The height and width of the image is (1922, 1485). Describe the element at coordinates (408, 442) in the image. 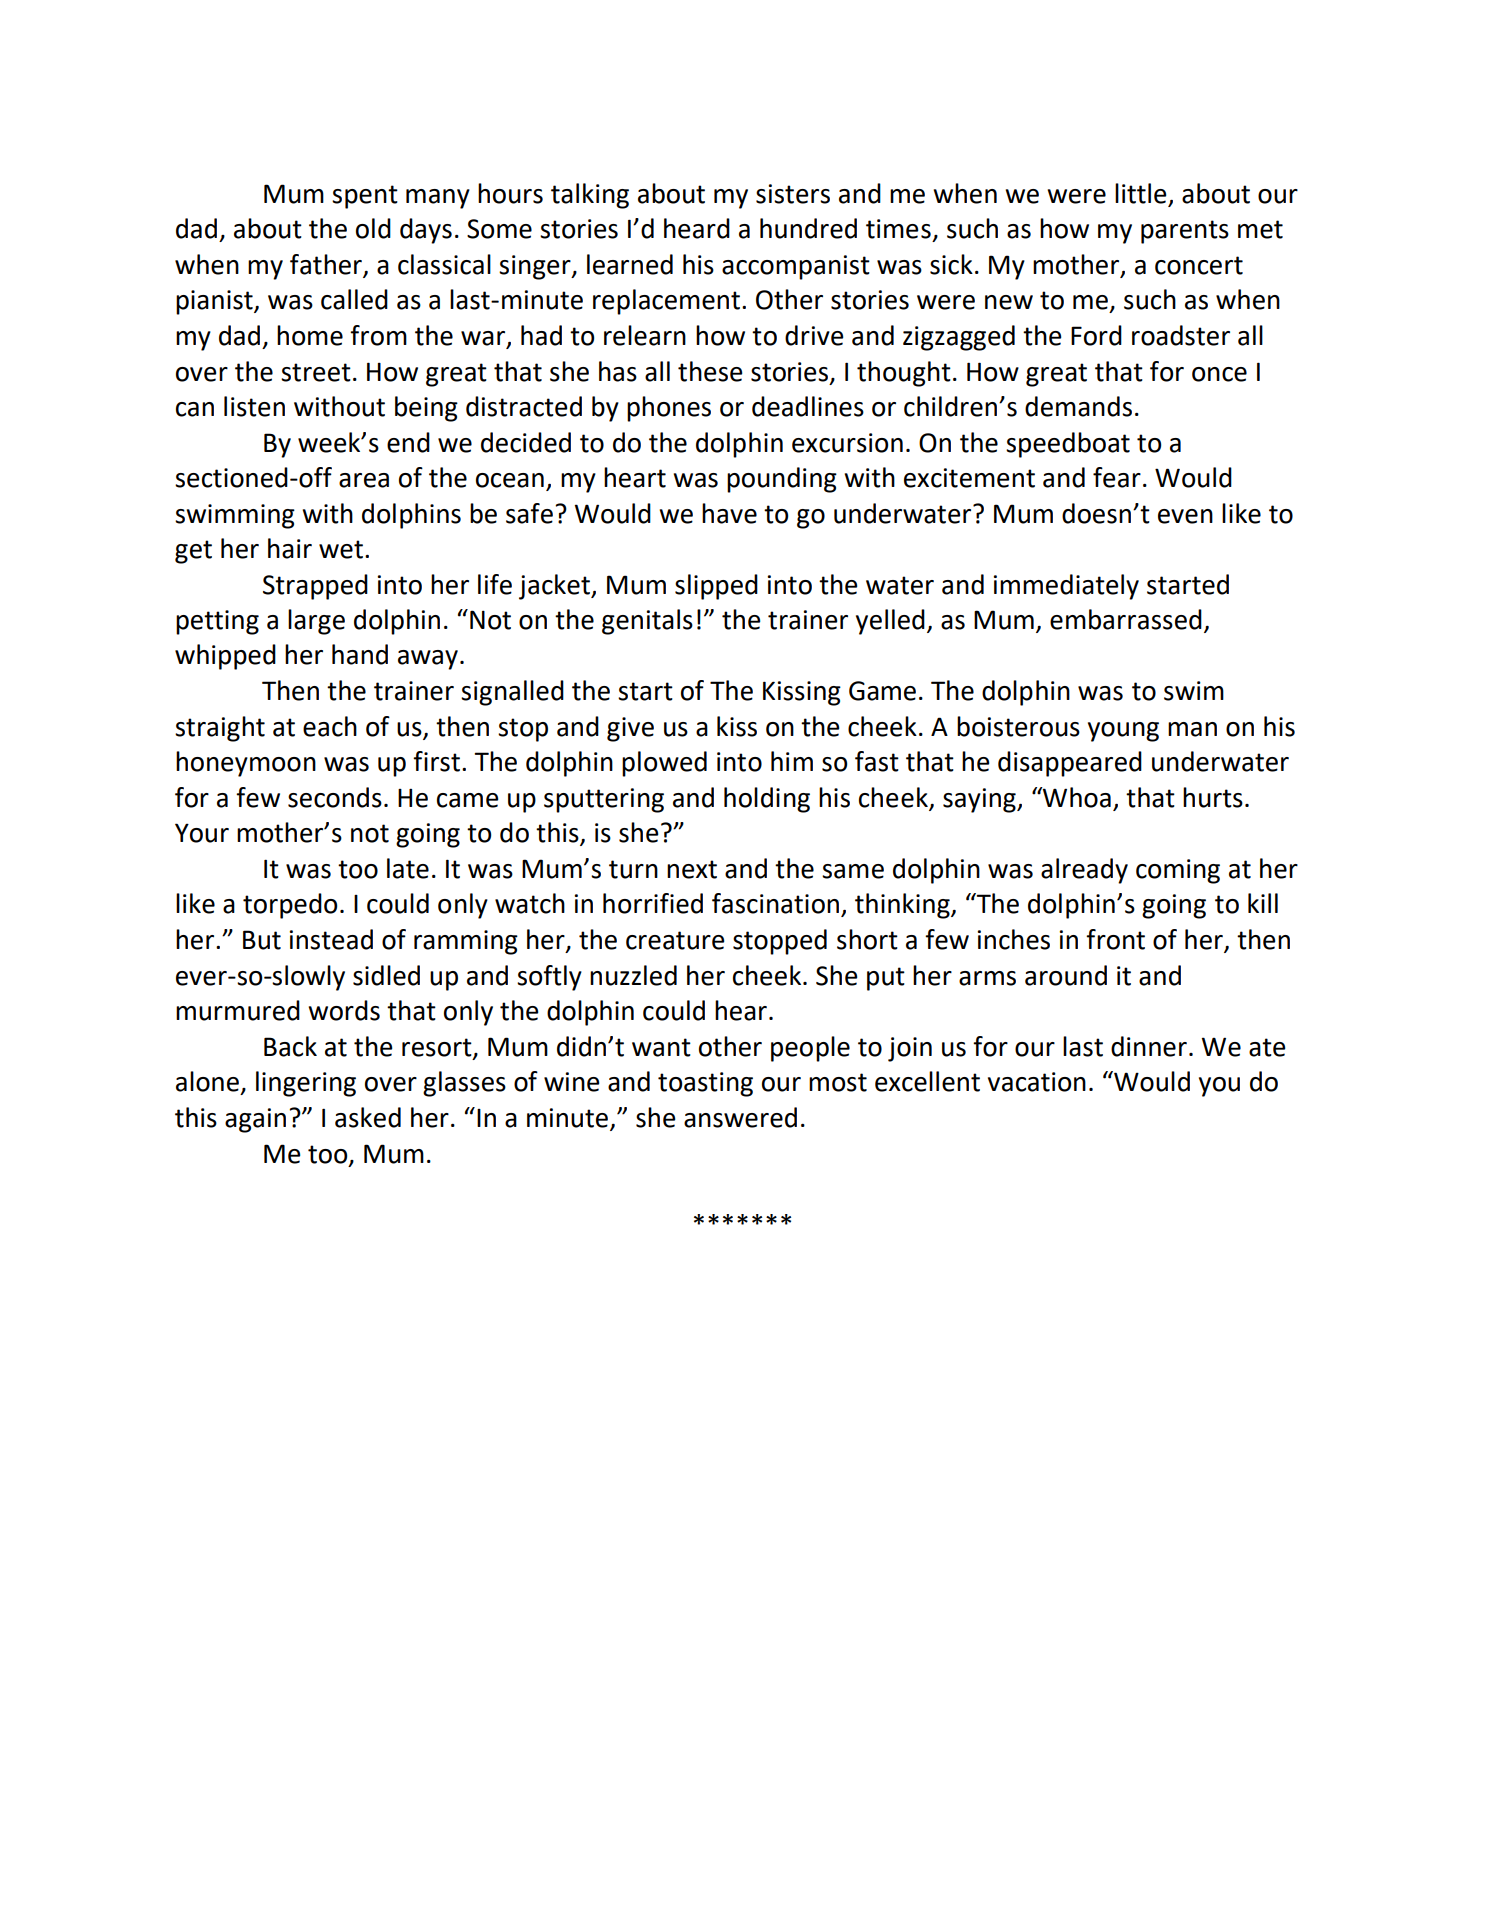

I see `end` at that location.
